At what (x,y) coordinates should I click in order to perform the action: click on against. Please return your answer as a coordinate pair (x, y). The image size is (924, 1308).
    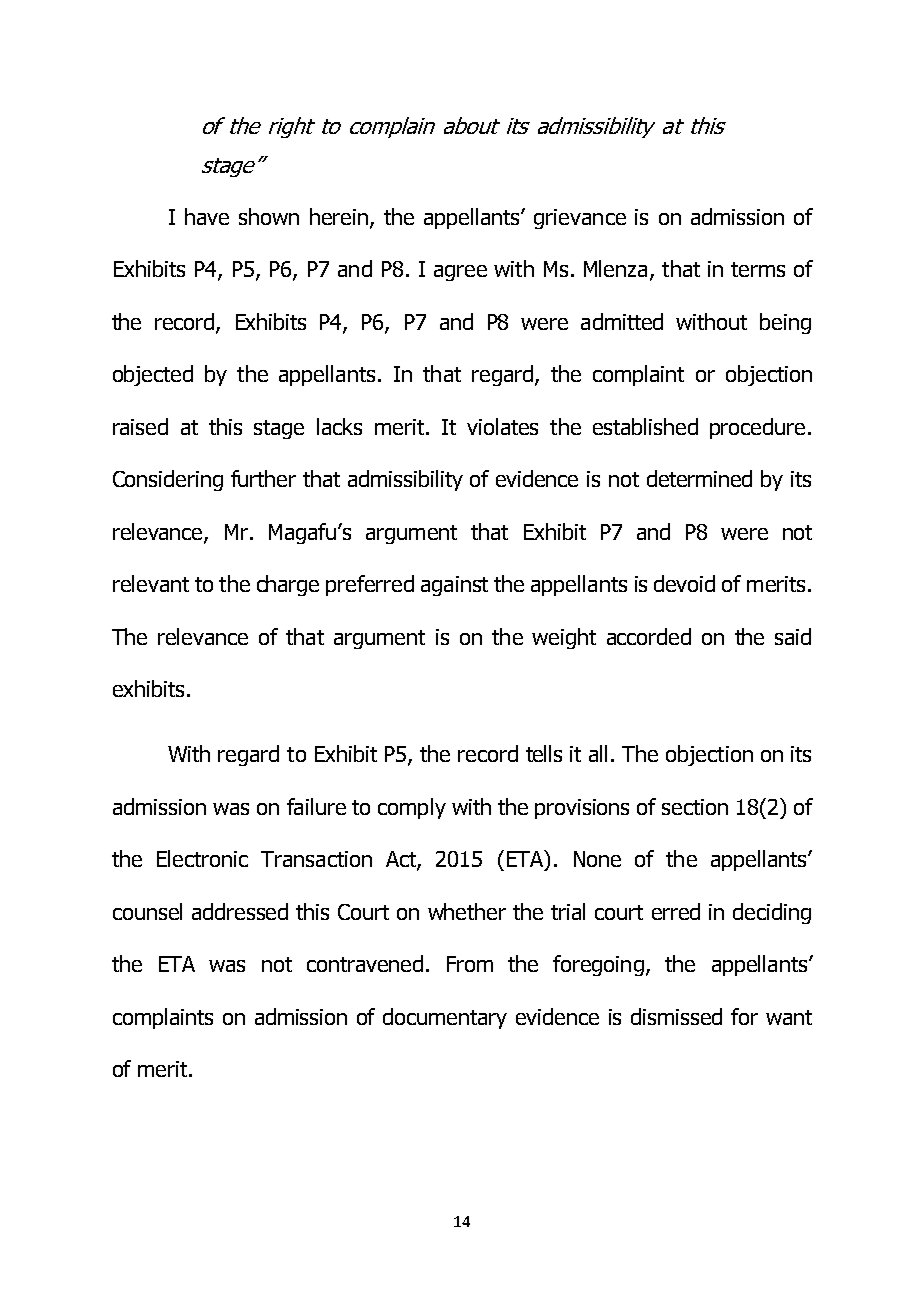
    Looking at the image, I should click on (454, 586).
